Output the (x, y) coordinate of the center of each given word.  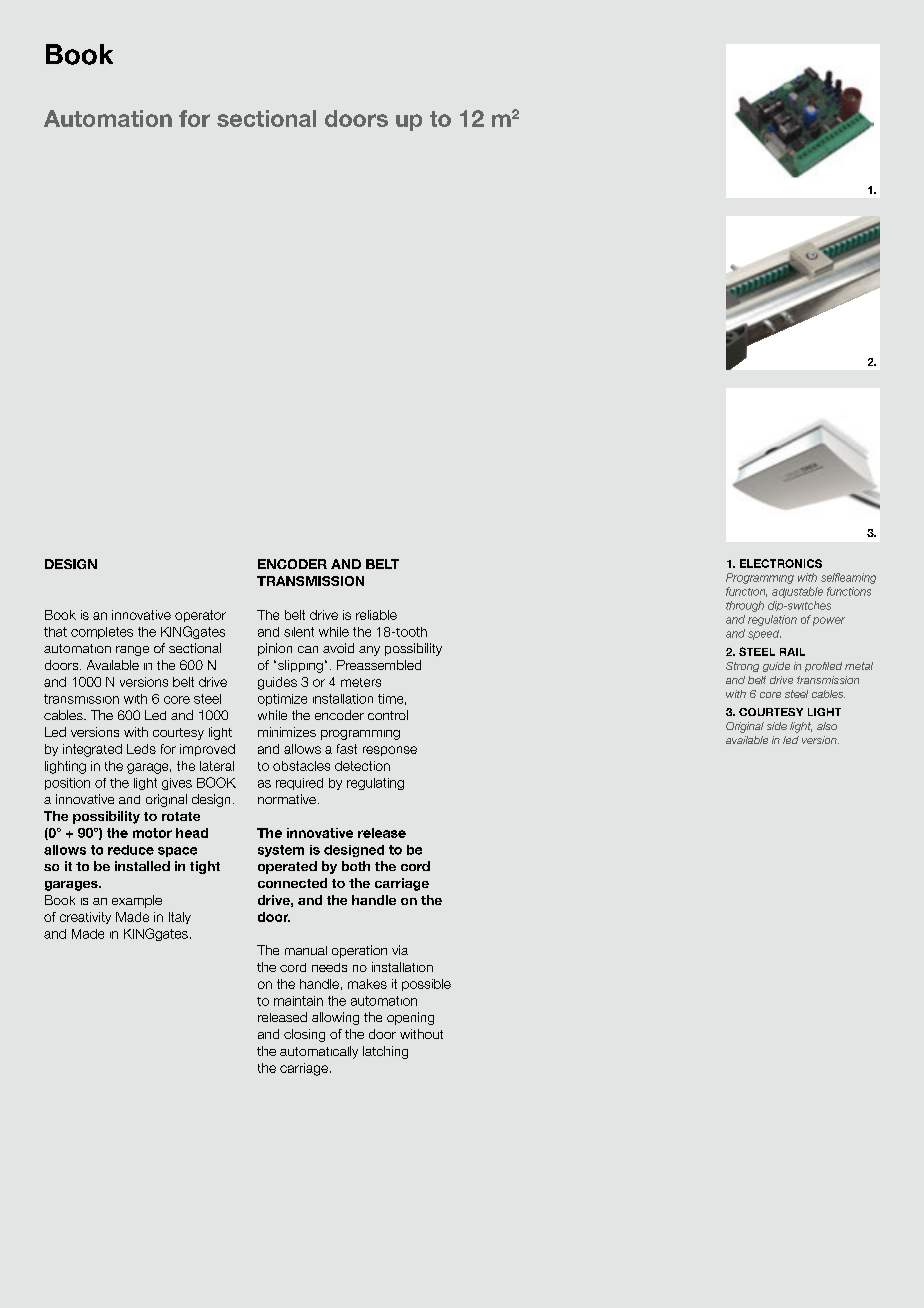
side (777, 726)
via (400, 950)
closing (304, 1035)
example (137, 901)
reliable (376, 615)
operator (200, 616)
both (356, 866)
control (388, 715)
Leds (141, 749)
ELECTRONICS (781, 563)
